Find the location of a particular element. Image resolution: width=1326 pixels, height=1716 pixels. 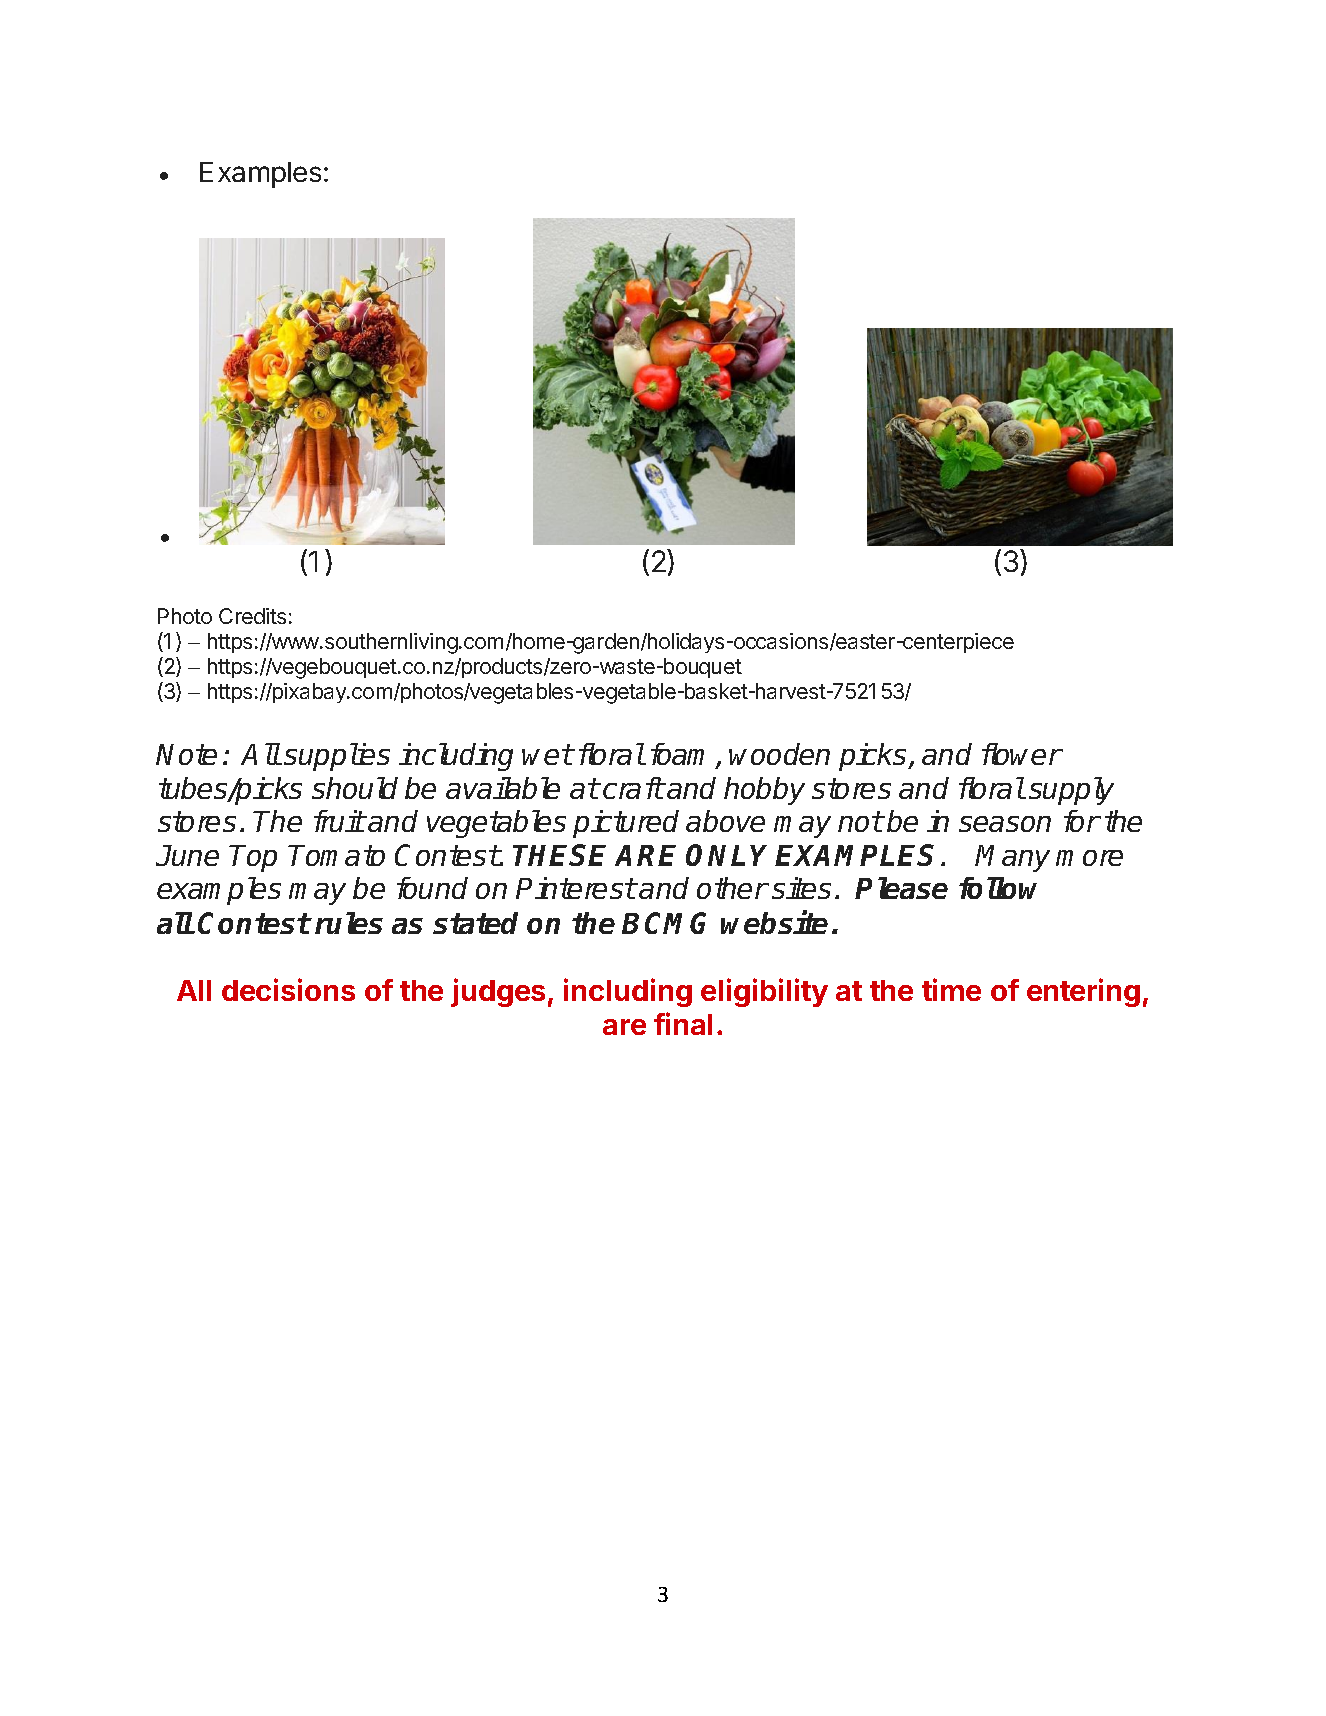

time is located at coordinates (951, 989).
